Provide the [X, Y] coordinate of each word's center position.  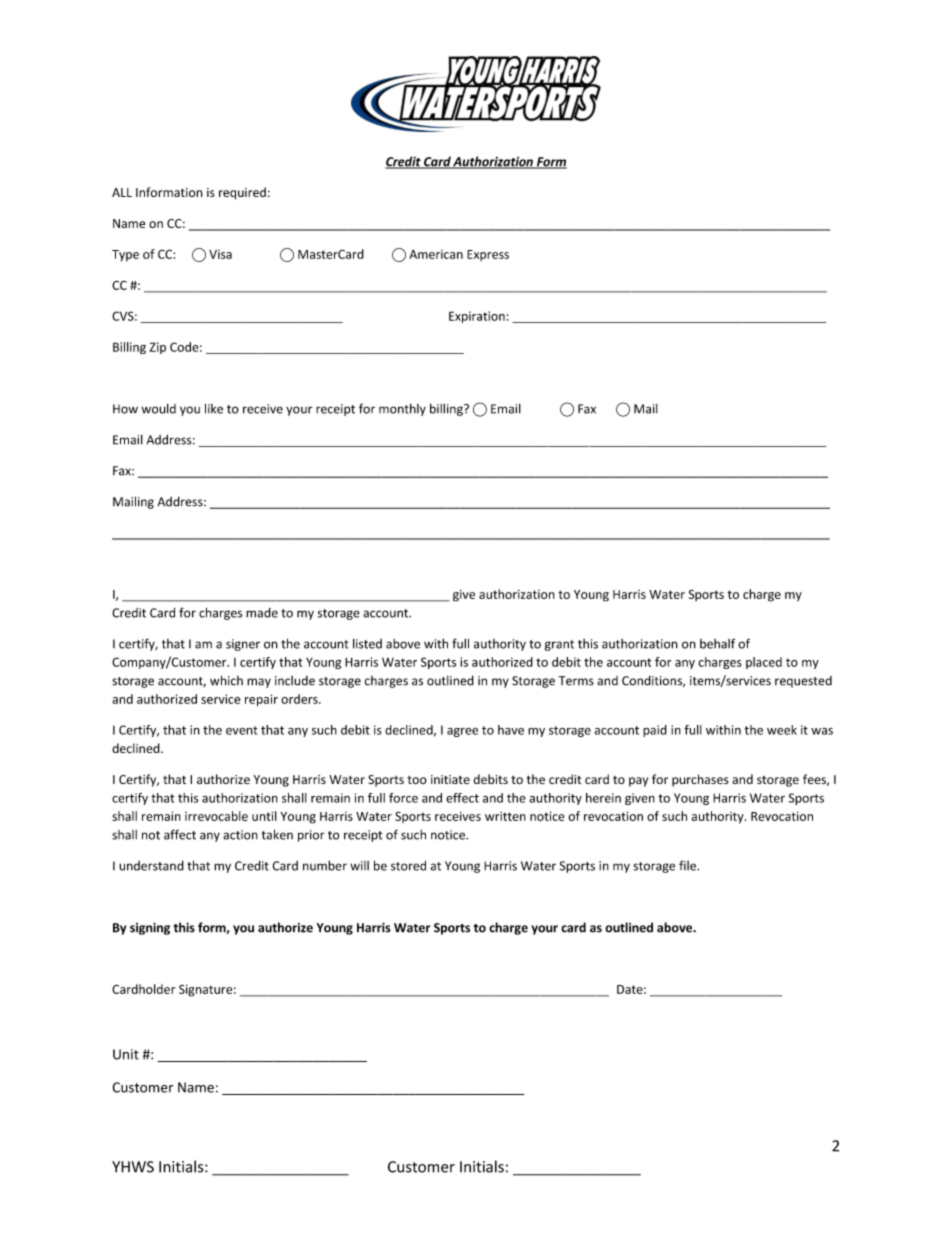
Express [488, 255]
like [214, 408]
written [505, 816]
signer [243, 645]
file [688, 865]
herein [603, 798]
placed [764, 663]
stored [408, 865]
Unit [126, 1054]
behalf [717, 643]
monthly [402, 410]
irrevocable [216, 816]
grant [559, 645]
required [242, 193]
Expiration [477, 317]
